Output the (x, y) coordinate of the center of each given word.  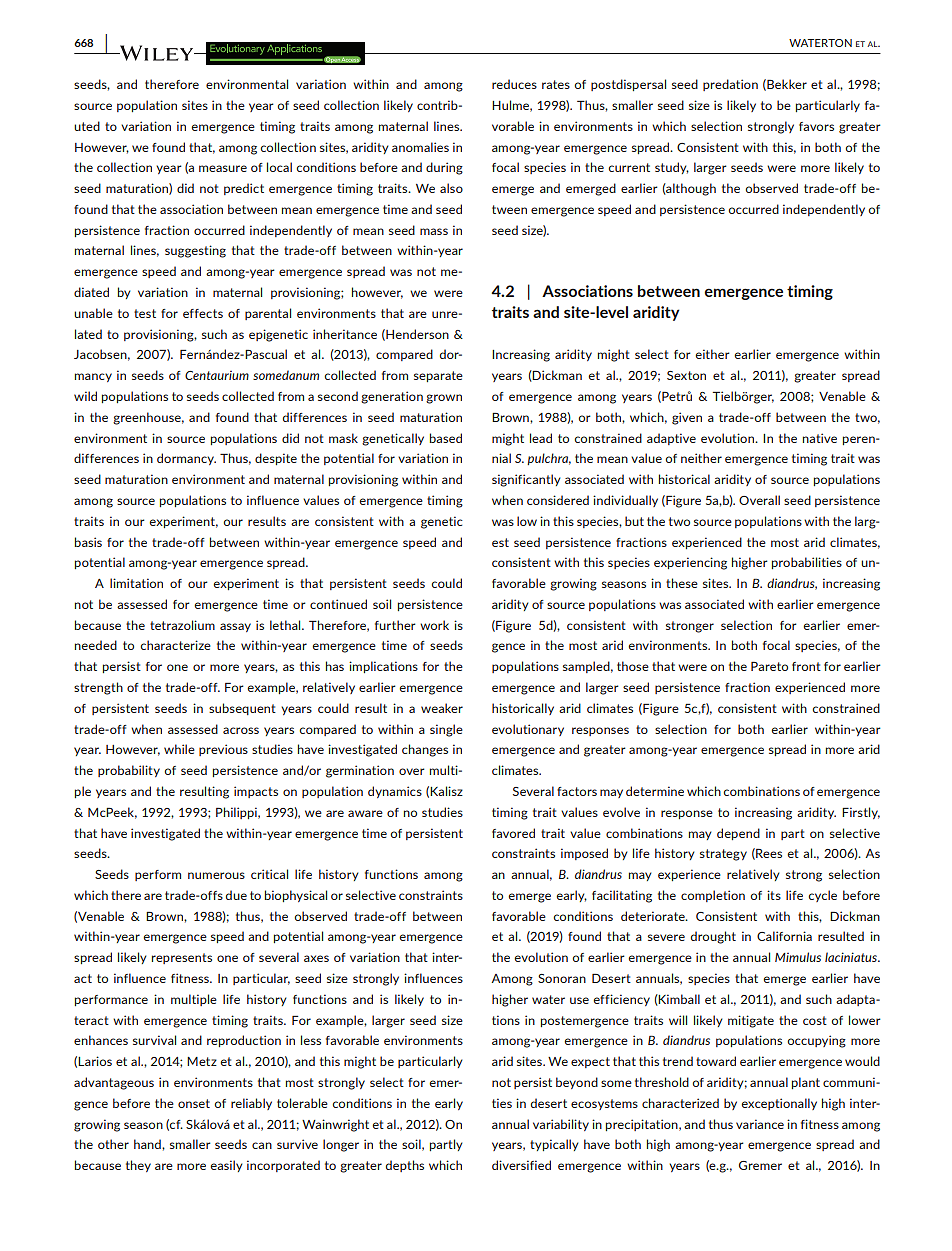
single (446, 730)
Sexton (686, 375)
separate (438, 376)
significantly (526, 480)
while (179, 749)
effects (203, 313)
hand (148, 1144)
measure (223, 168)
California (784, 936)
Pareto (769, 666)
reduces (514, 84)
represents (182, 958)
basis (88, 542)
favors (816, 126)
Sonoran (562, 978)
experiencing (690, 563)
